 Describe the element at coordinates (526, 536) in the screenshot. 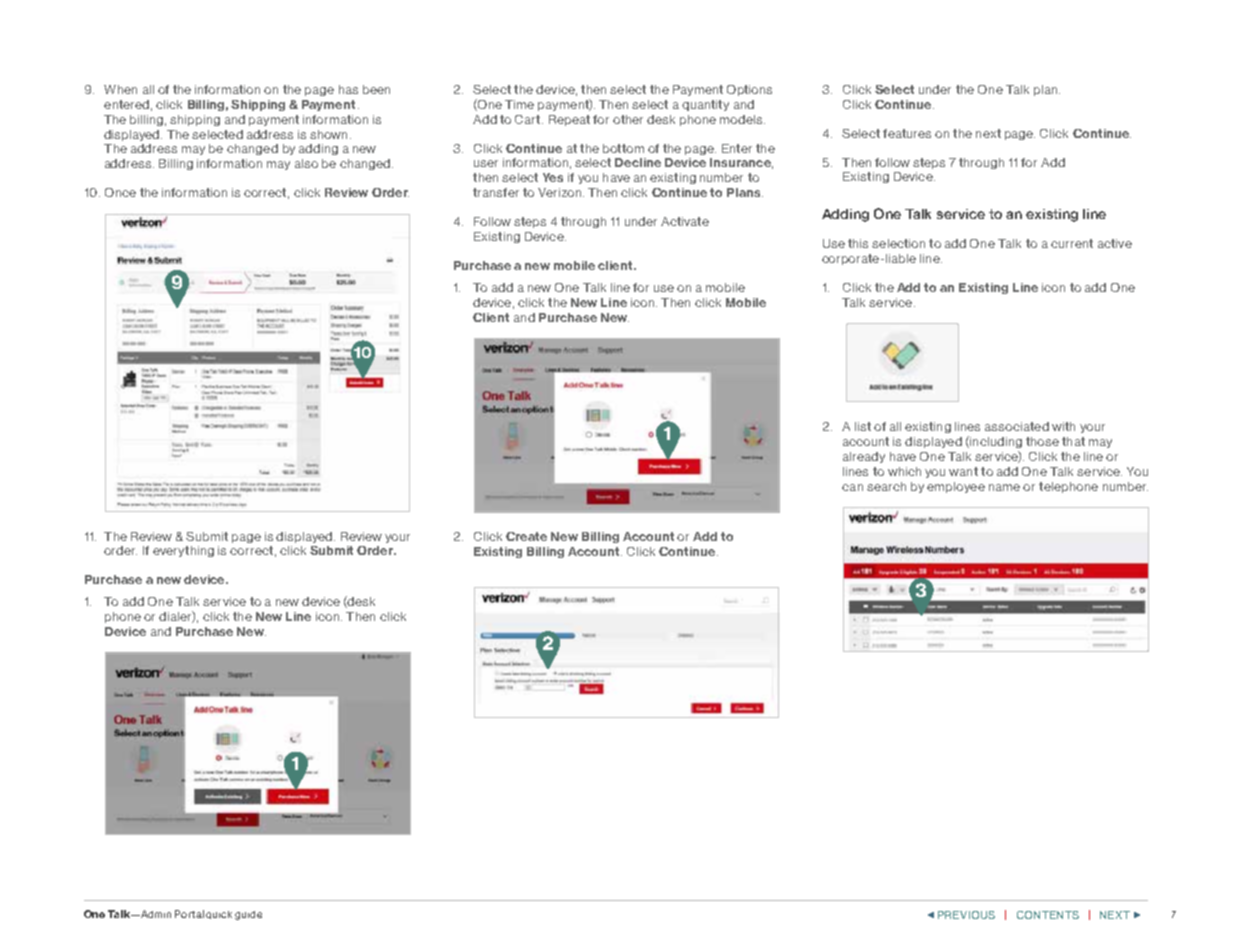

I see `Create` at that location.
